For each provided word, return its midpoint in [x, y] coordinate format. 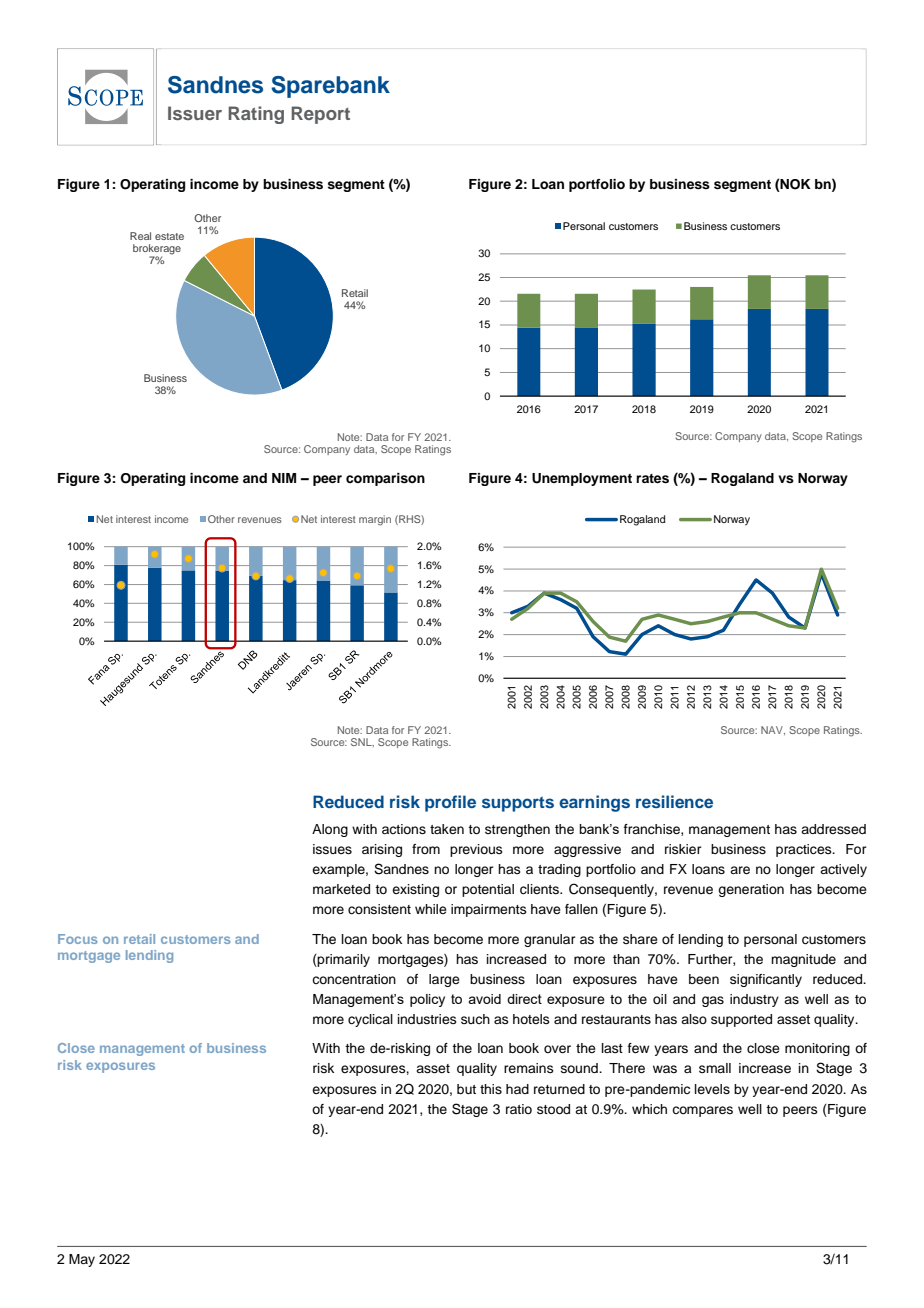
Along [330, 830]
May [82, 1260]
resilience [674, 801]
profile [450, 803]
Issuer [195, 113]
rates [652, 479]
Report [320, 115]
